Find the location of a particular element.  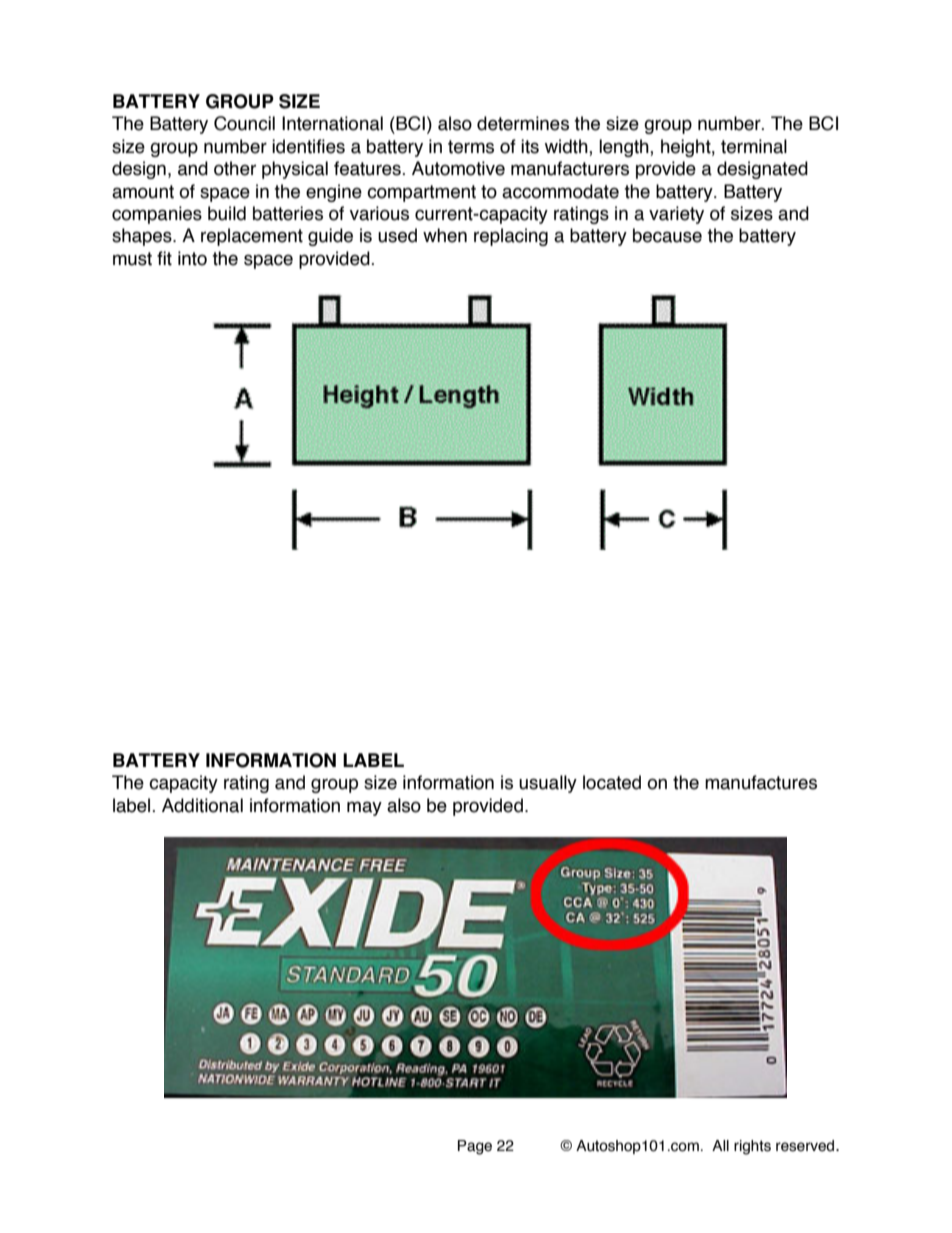

Page is located at coordinates (475, 1147).
